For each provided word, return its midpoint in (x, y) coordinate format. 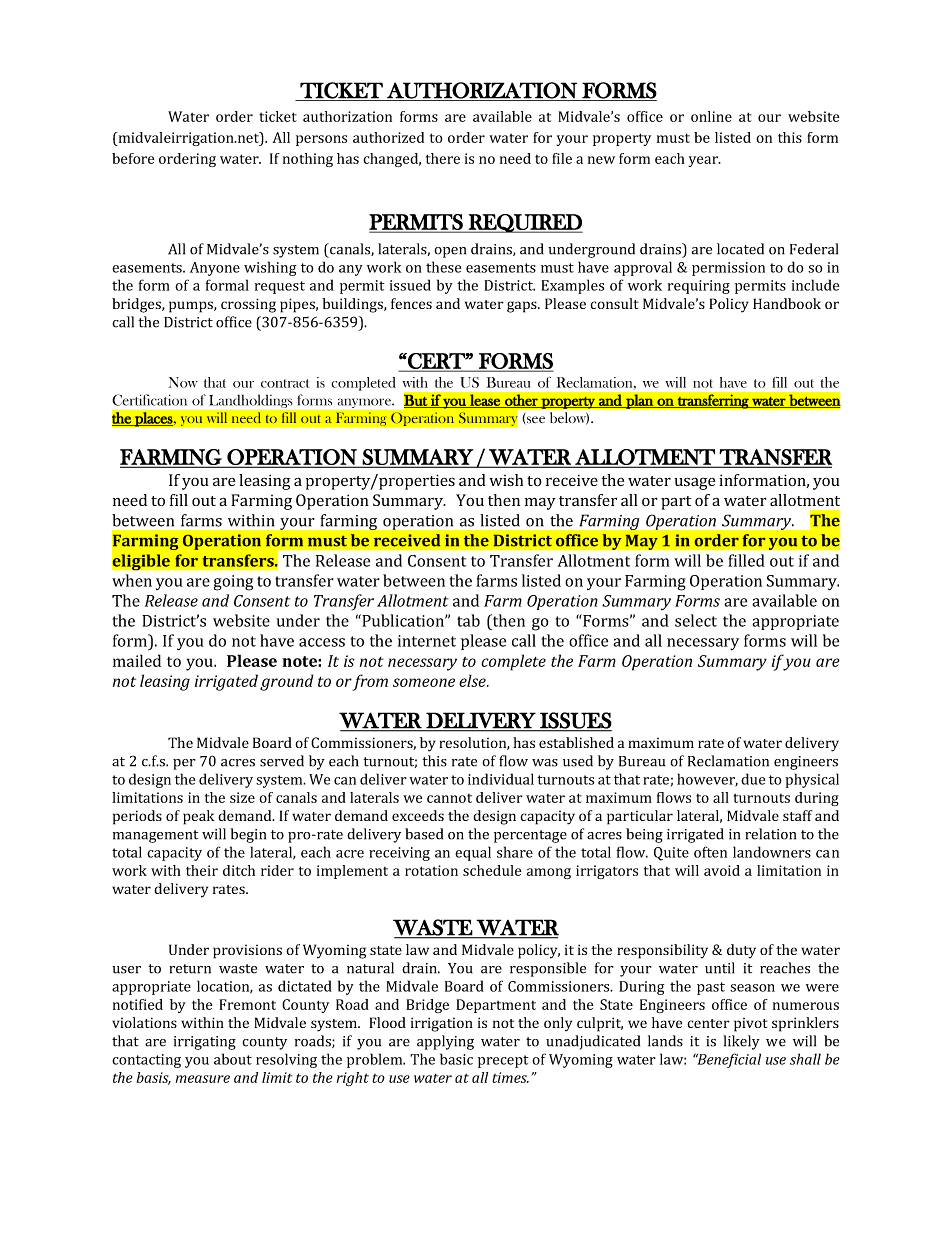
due (753, 779)
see (535, 420)
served (282, 761)
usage (694, 483)
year (704, 161)
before (133, 158)
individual (501, 779)
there (443, 158)
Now (183, 382)
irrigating (205, 1043)
